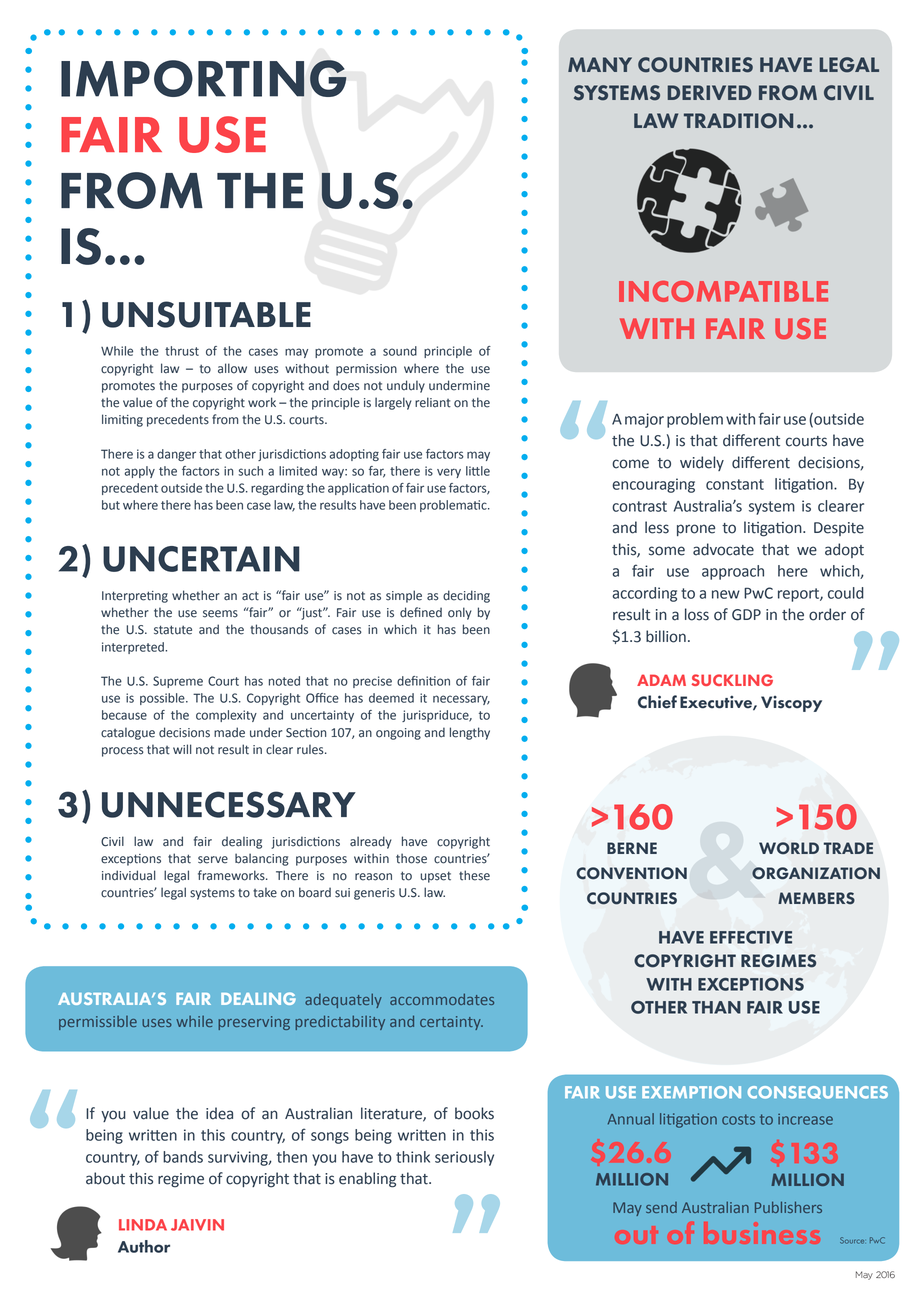  I want to click on LINDA, so click(143, 1225).
